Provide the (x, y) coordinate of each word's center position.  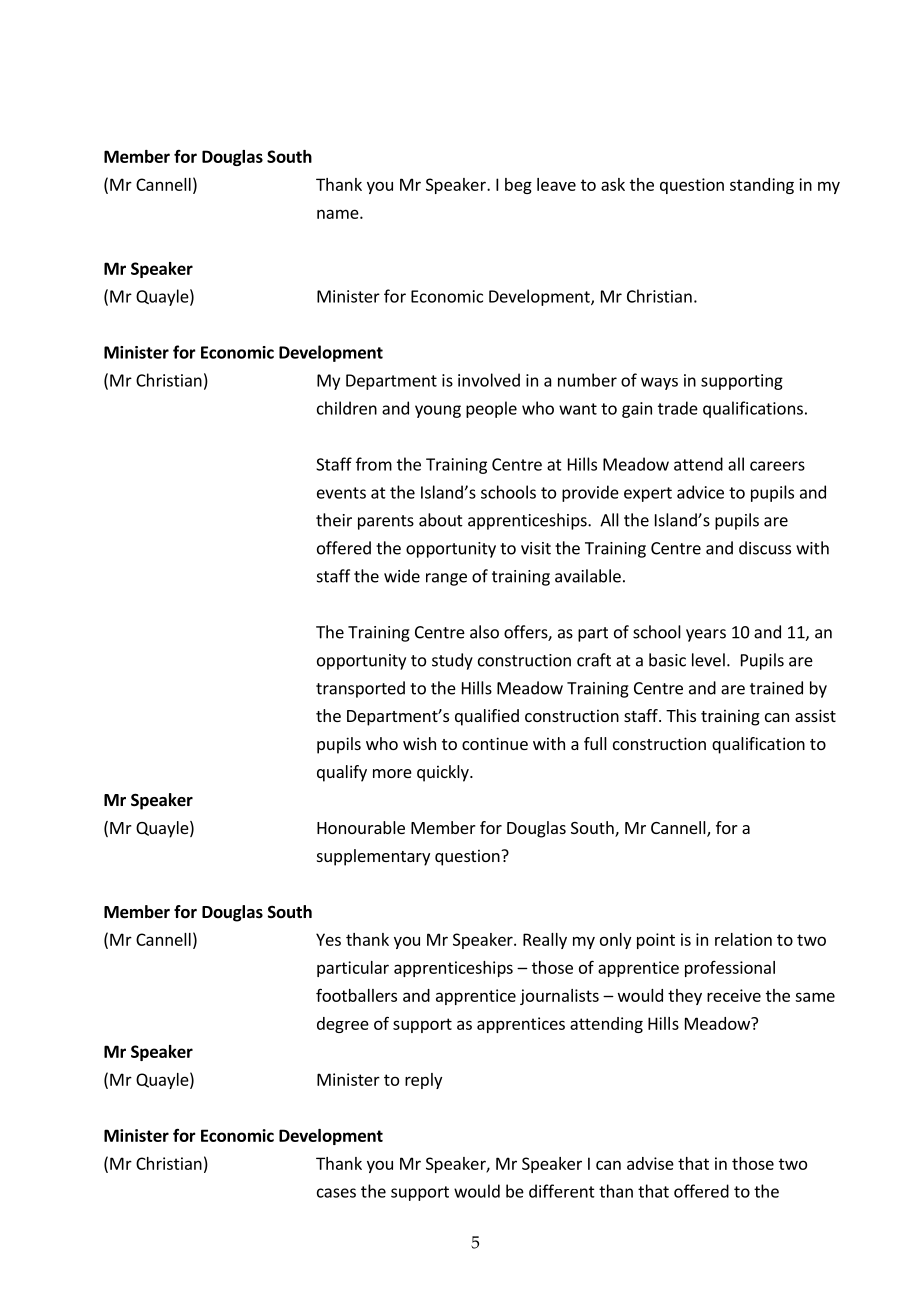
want (578, 409)
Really (545, 941)
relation (743, 939)
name (338, 214)
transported (360, 689)
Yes (328, 939)
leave (556, 184)
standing (762, 186)
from (374, 464)
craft (594, 660)
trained (776, 688)
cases (336, 1193)
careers (777, 466)
